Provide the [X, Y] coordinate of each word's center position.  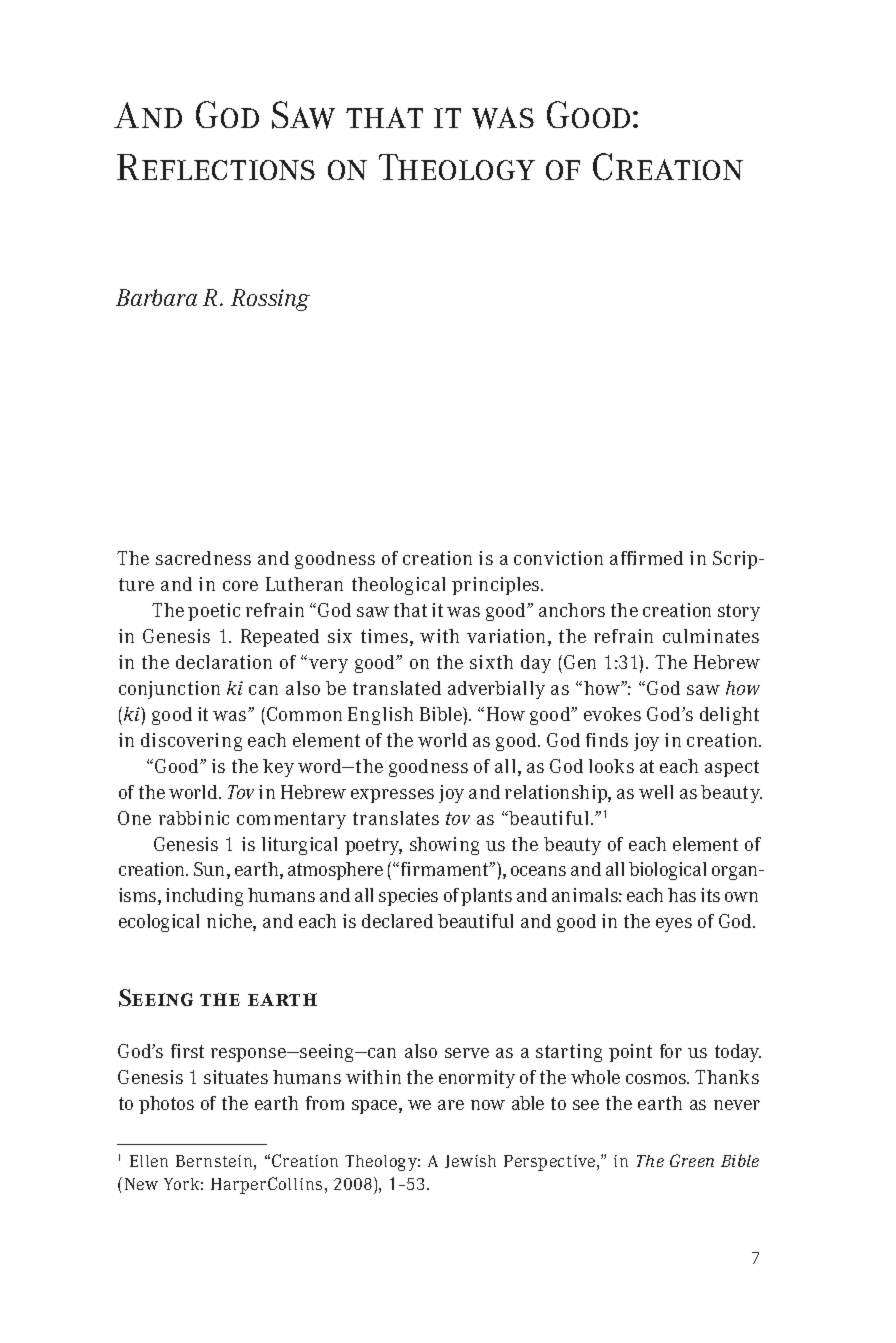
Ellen [149, 1161]
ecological [159, 923]
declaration [224, 662]
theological [398, 586]
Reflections [216, 167]
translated [397, 688]
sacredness [203, 558]
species [408, 897]
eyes [674, 925]
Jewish [470, 1161]
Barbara [156, 297]
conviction [558, 558]
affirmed [646, 558]
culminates [711, 636]
